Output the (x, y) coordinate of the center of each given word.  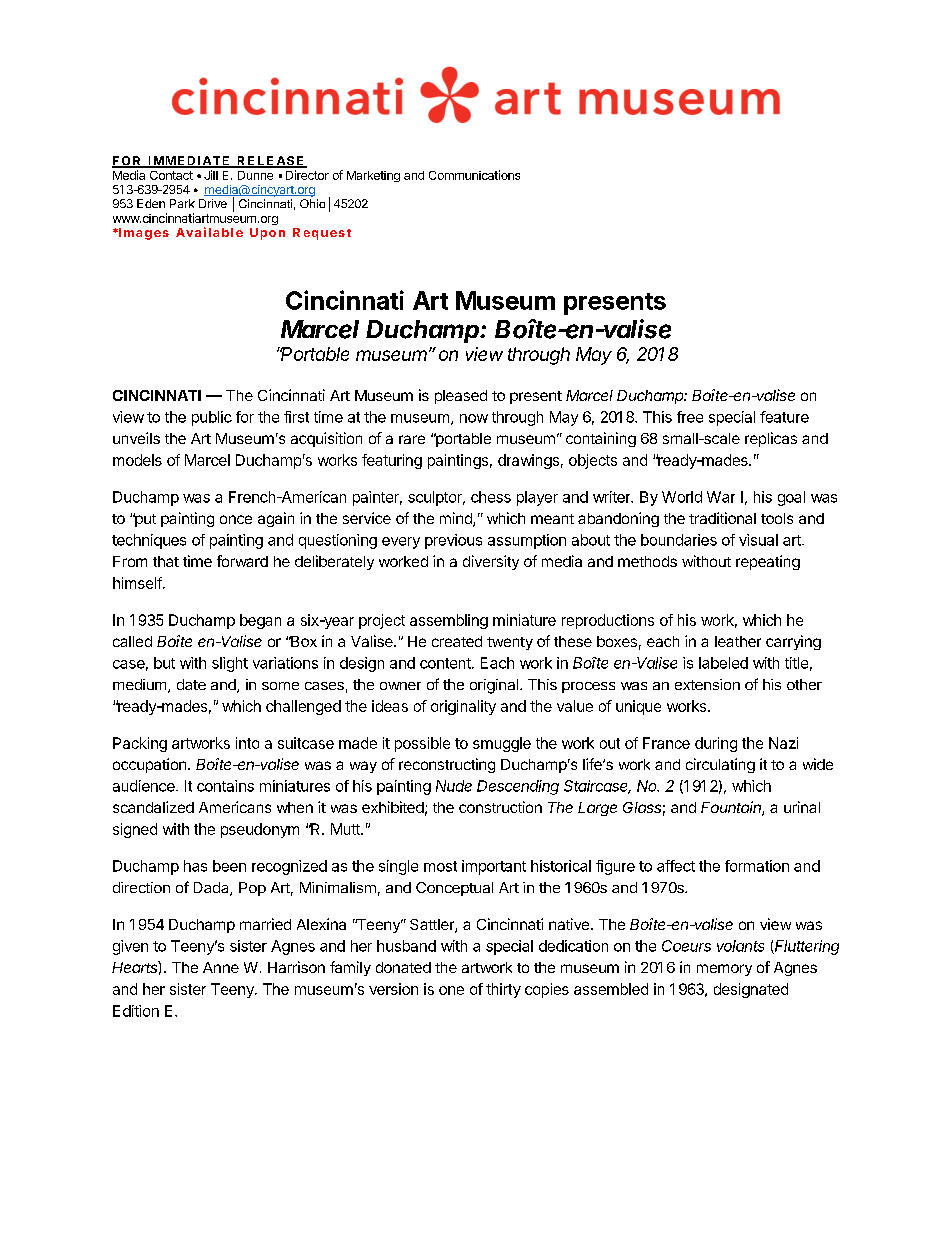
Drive (213, 203)
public (212, 418)
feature (784, 417)
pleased (461, 397)
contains (225, 786)
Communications (474, 175)
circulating (720, 765)
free (690, 417)
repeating (768, 562)
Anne (221, 967)
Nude (454, 786)
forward (242, 561)
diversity (491, 562)
